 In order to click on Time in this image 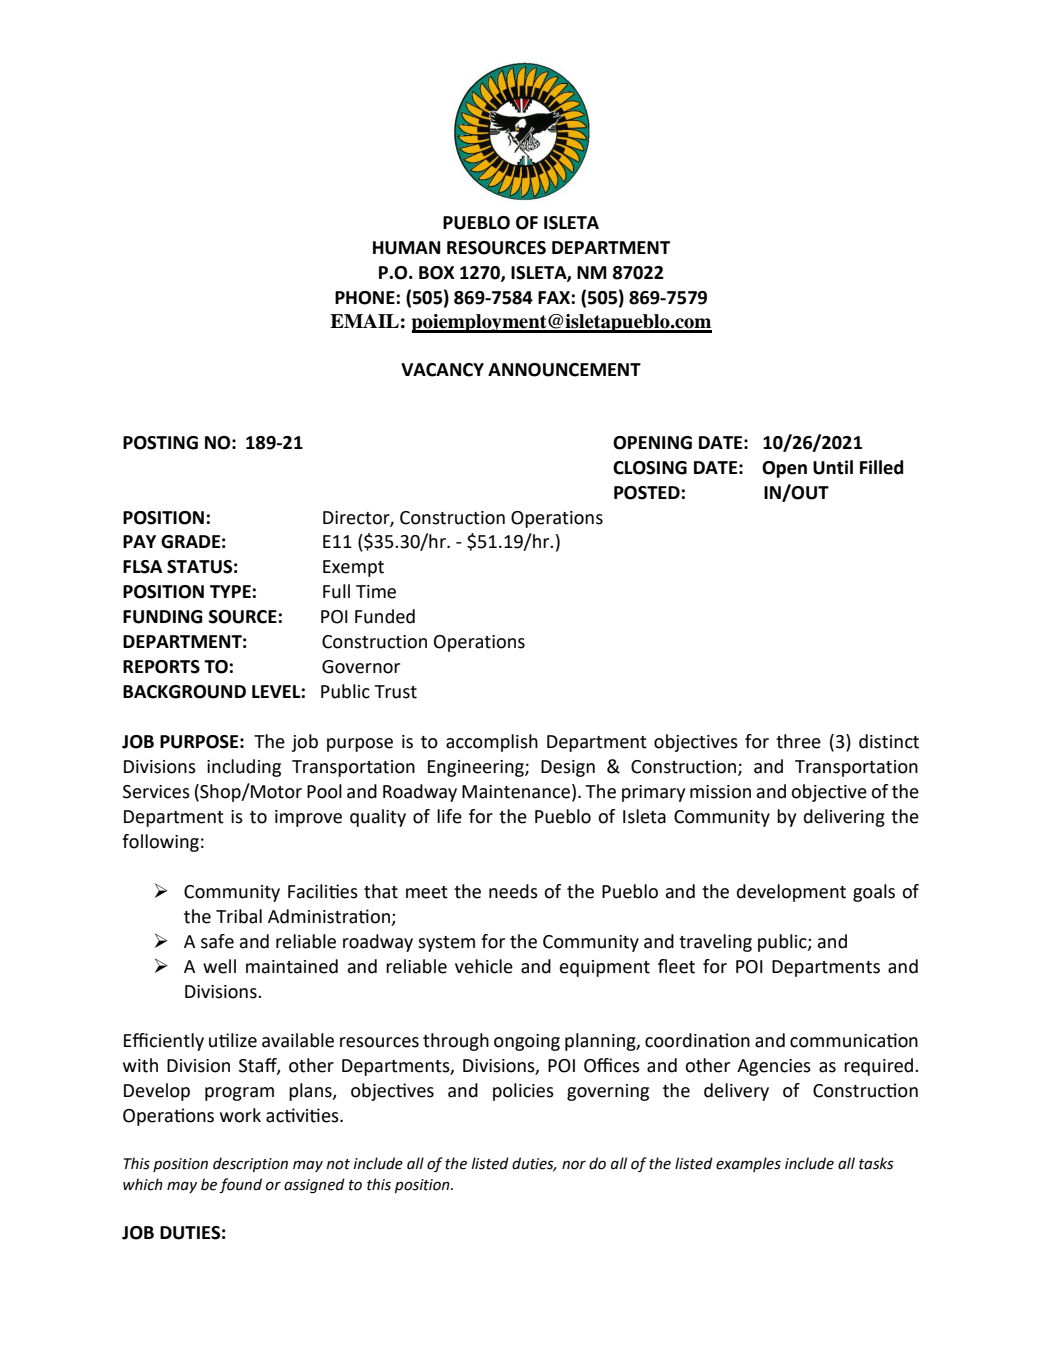, I will do `click(376, 592)`.
